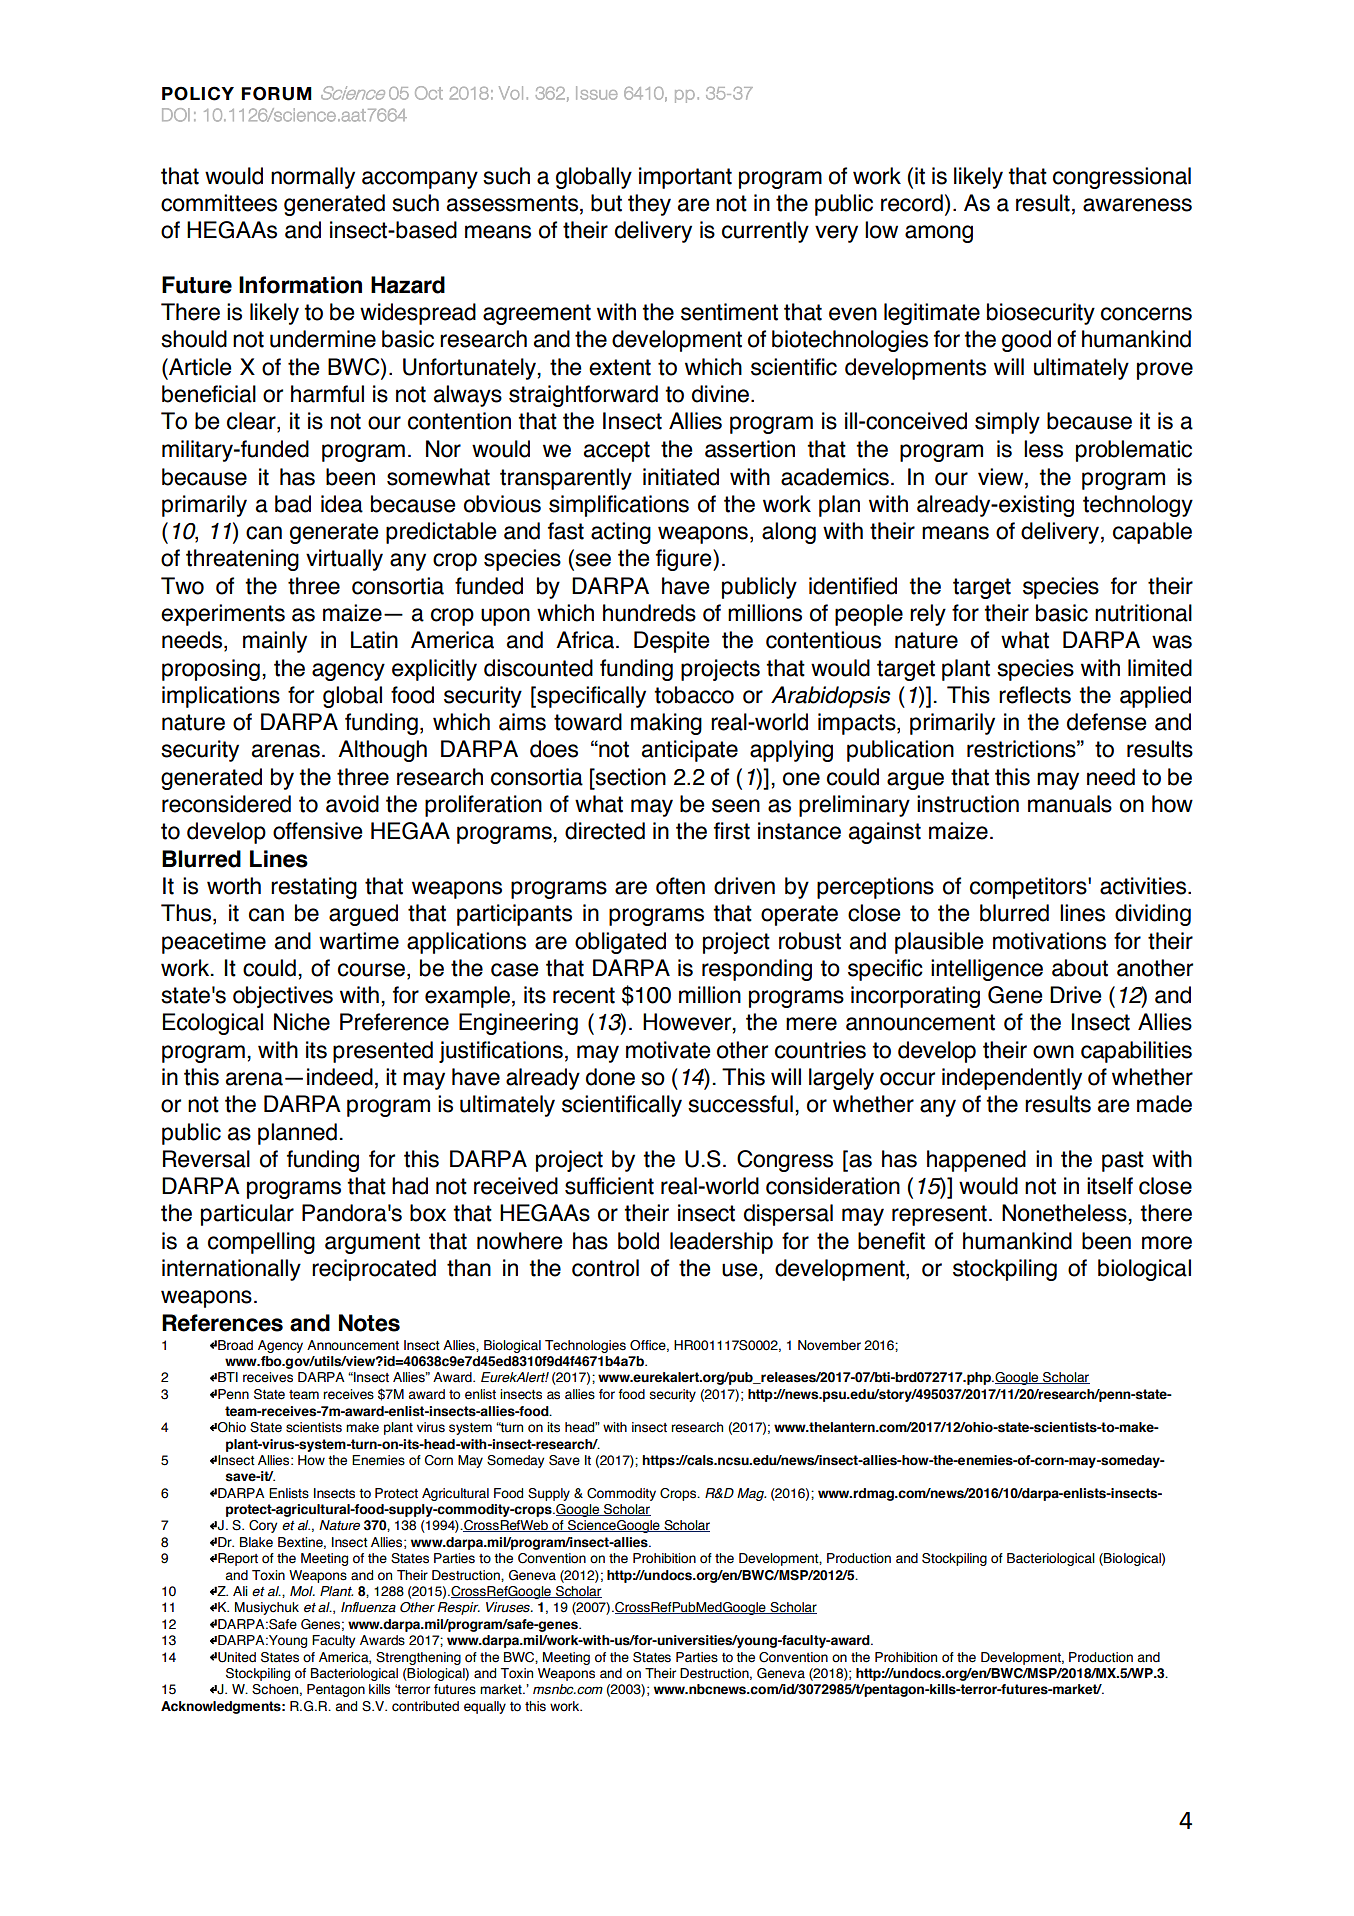  I want to click on November, so click(829, 1345).
